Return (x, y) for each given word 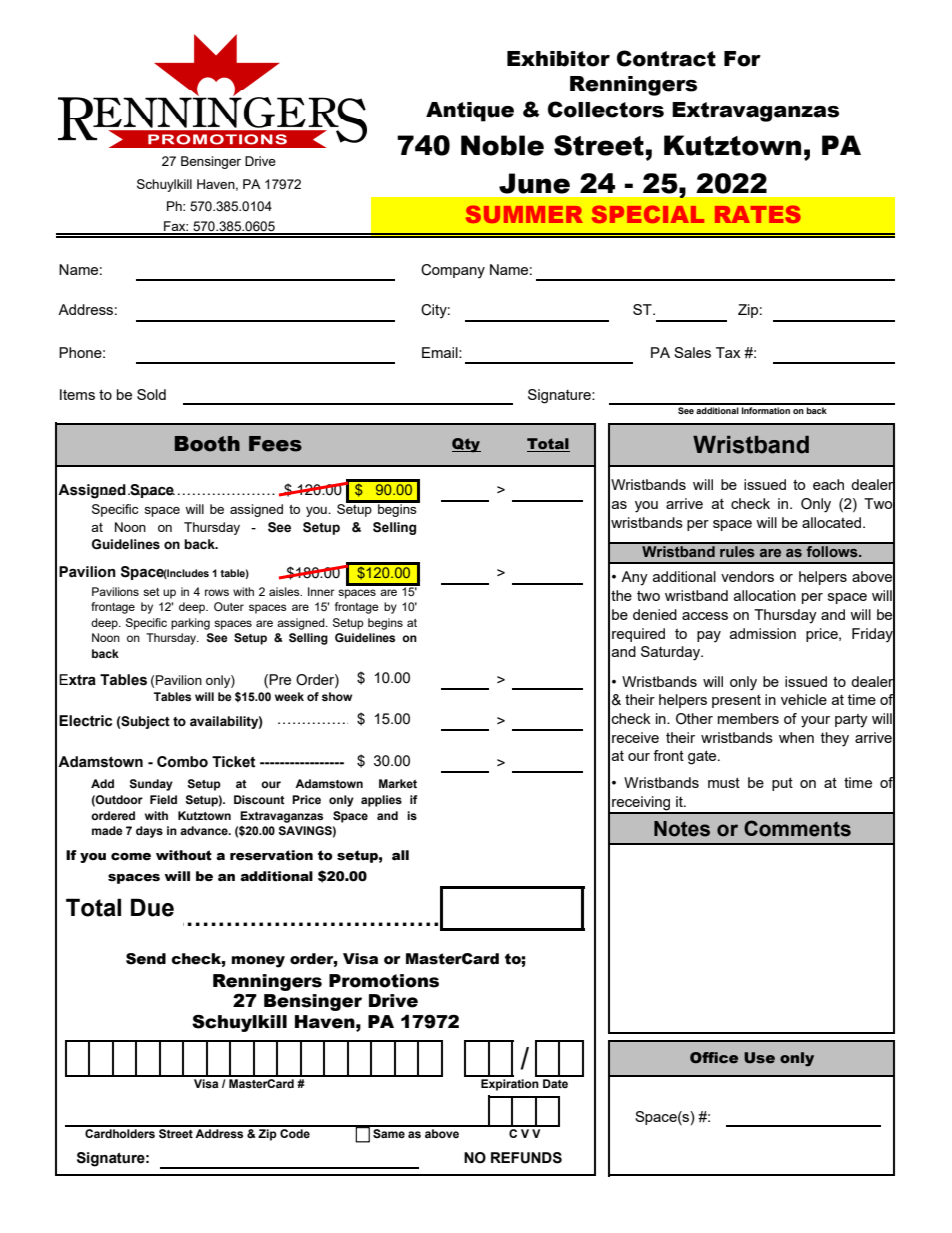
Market (398, 783)
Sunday (151, 785)
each (828, 484)
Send (146, 959)
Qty (466, 445)
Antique (470, 112)
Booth (207, 444)
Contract (666, 58)
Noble (502, 145)
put (782, 784)
